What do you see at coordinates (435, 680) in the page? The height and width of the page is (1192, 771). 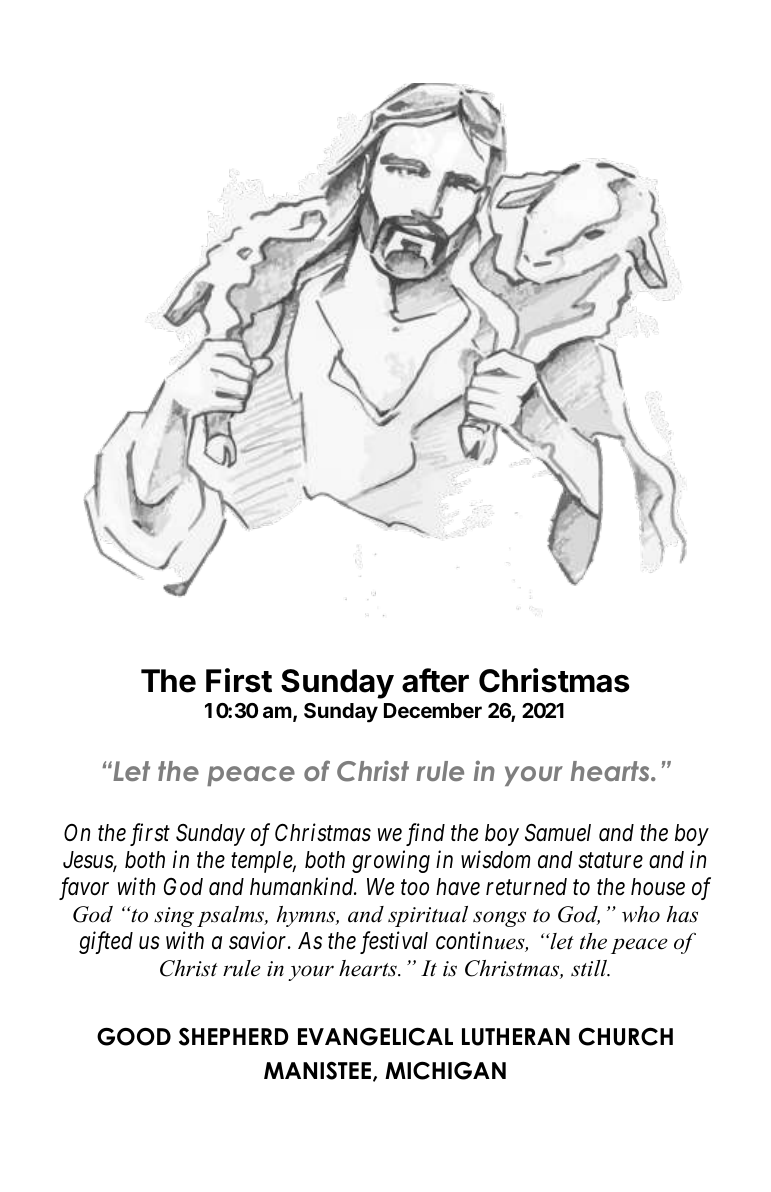 I see `after` at bounding box center [435, 680].
